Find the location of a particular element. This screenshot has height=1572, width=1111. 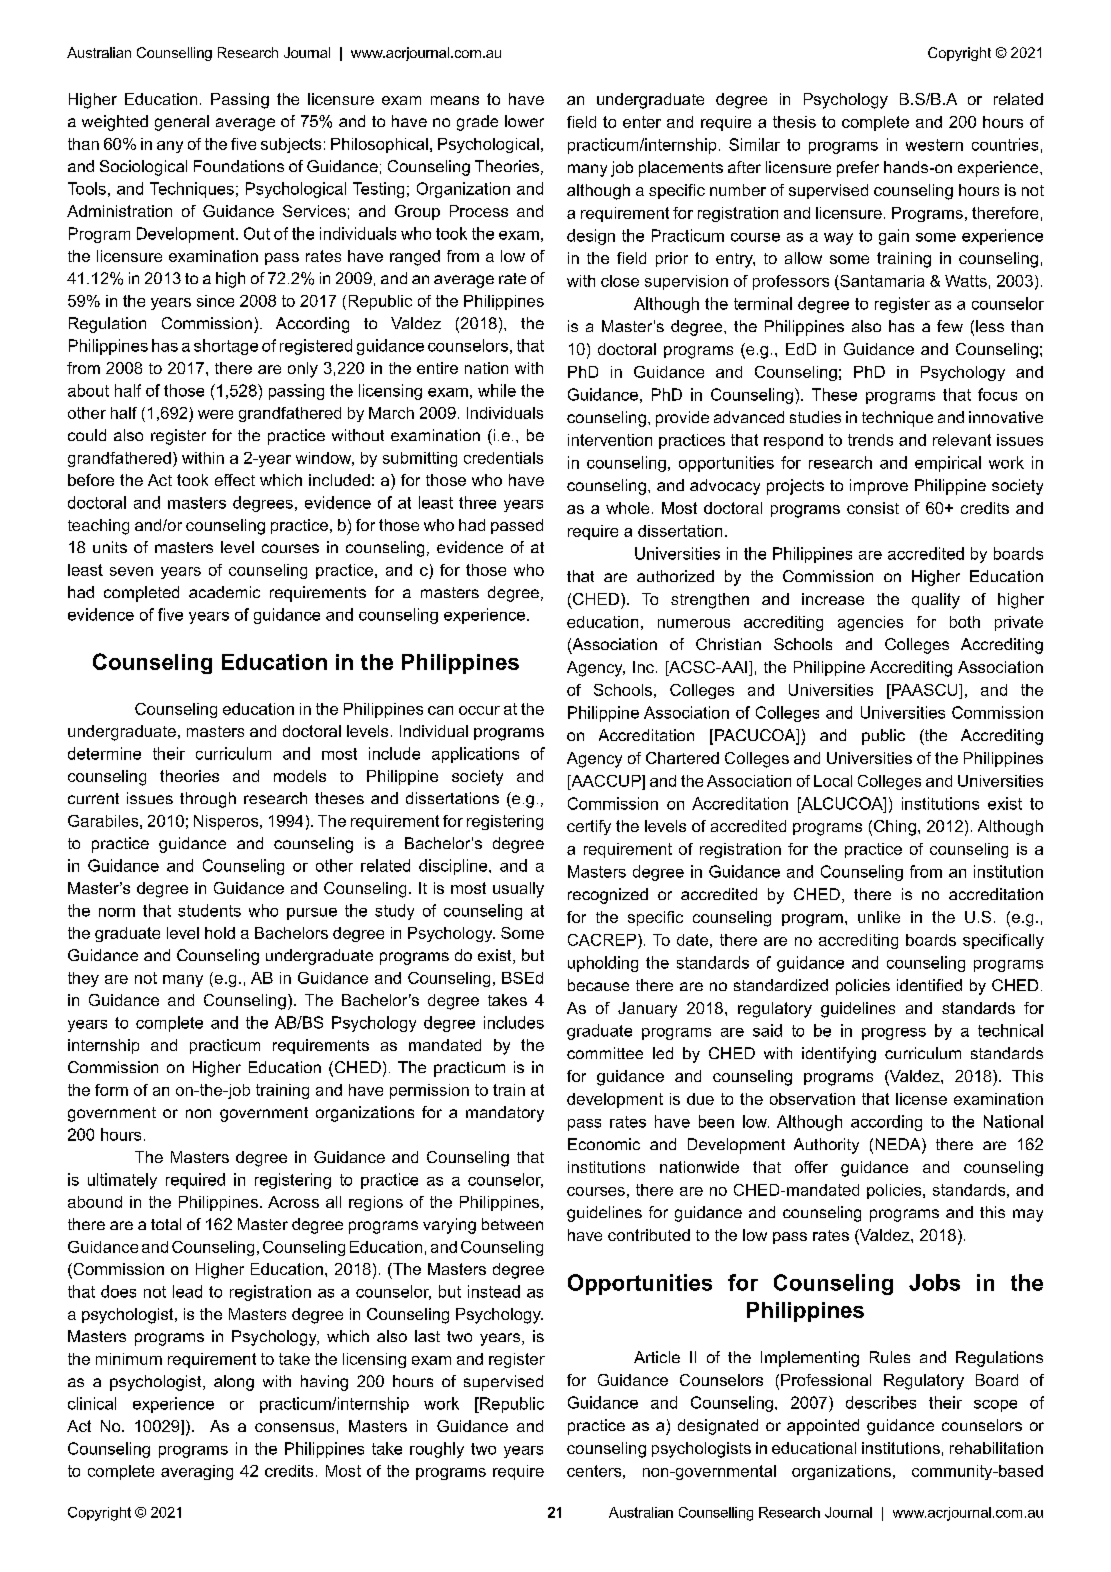

whole is located at coordinates (627, 508).
